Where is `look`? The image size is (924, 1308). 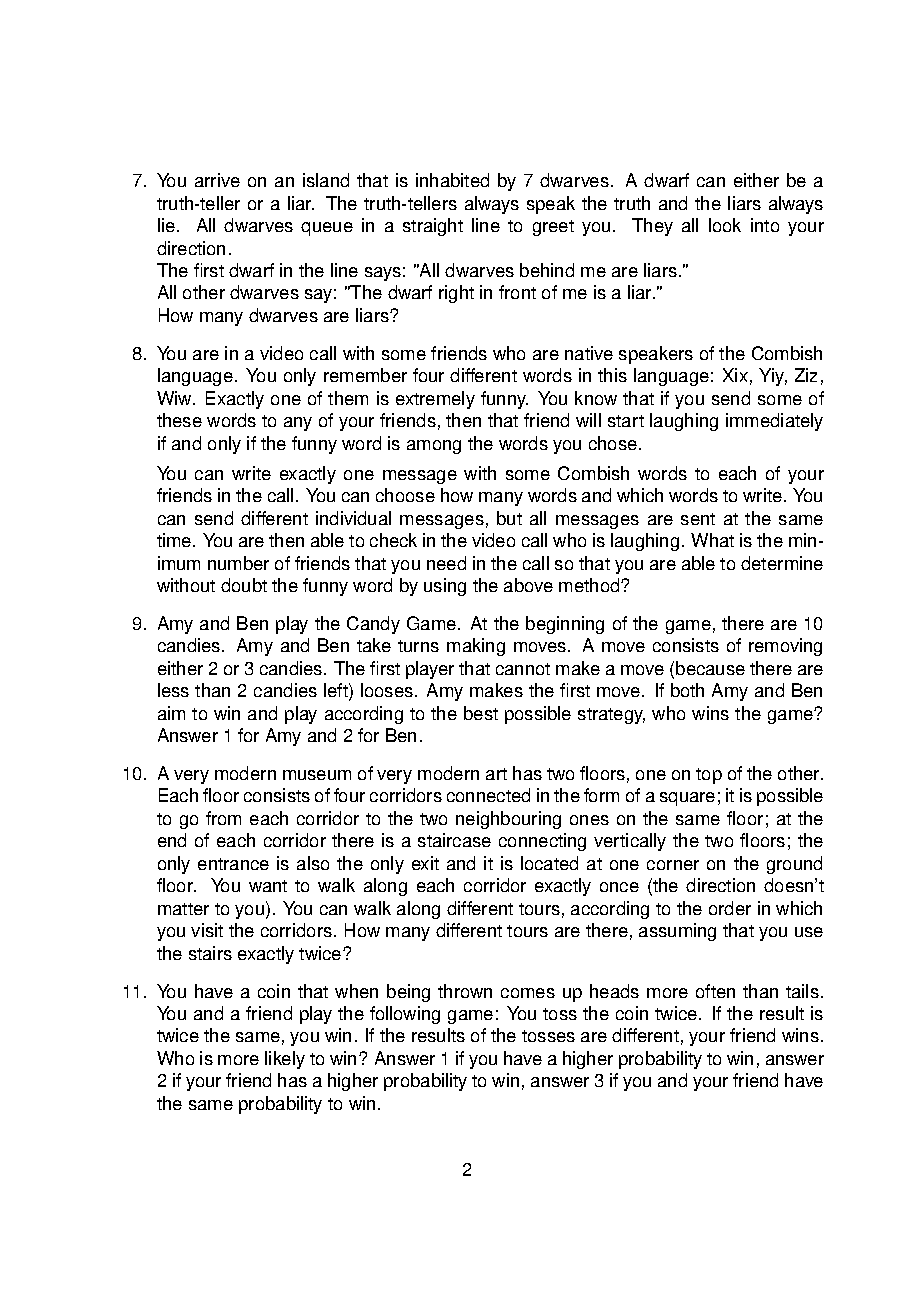
look is located at coordinates (725, 225).
